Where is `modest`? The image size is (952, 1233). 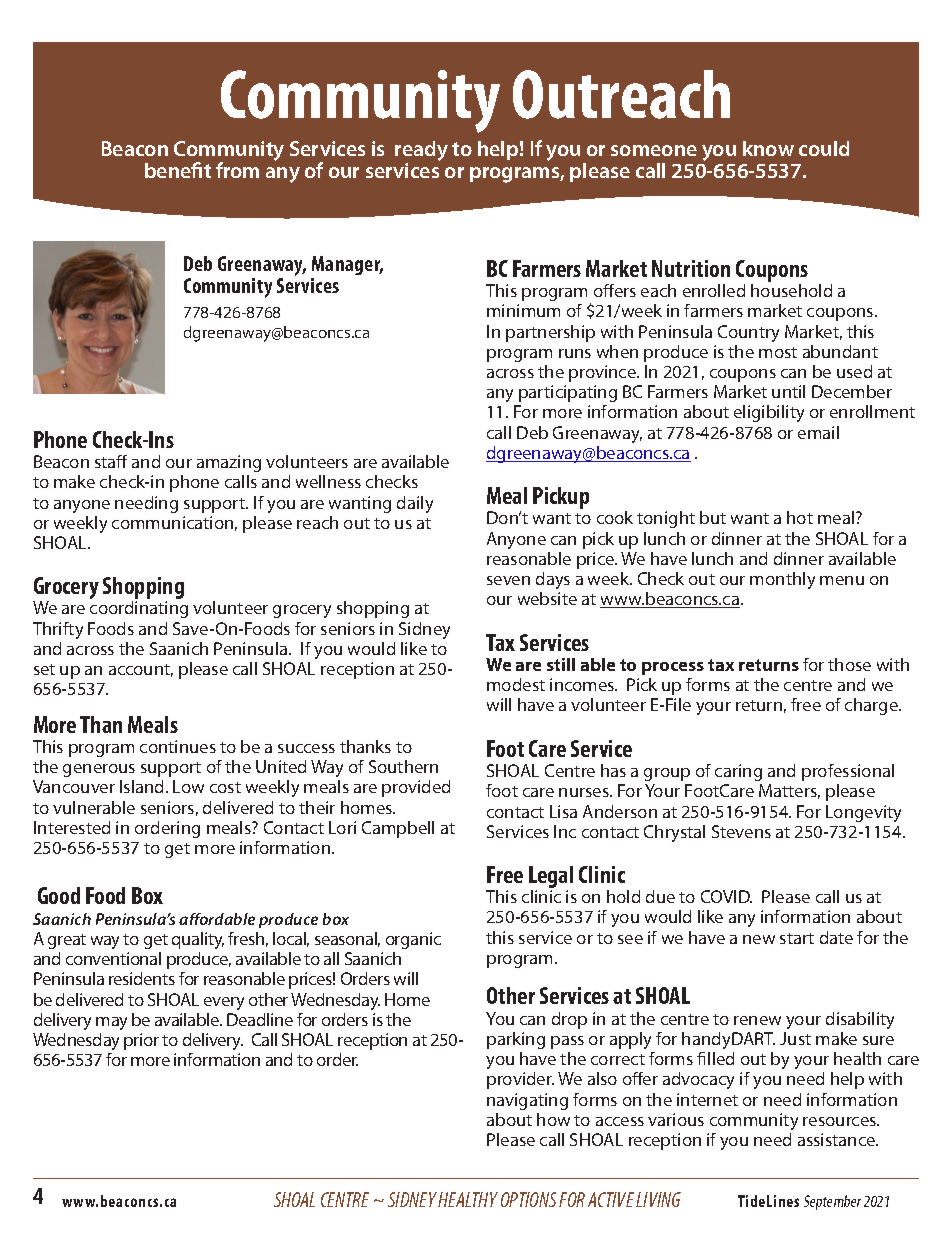
modest is located at coordinates (516, 684).
